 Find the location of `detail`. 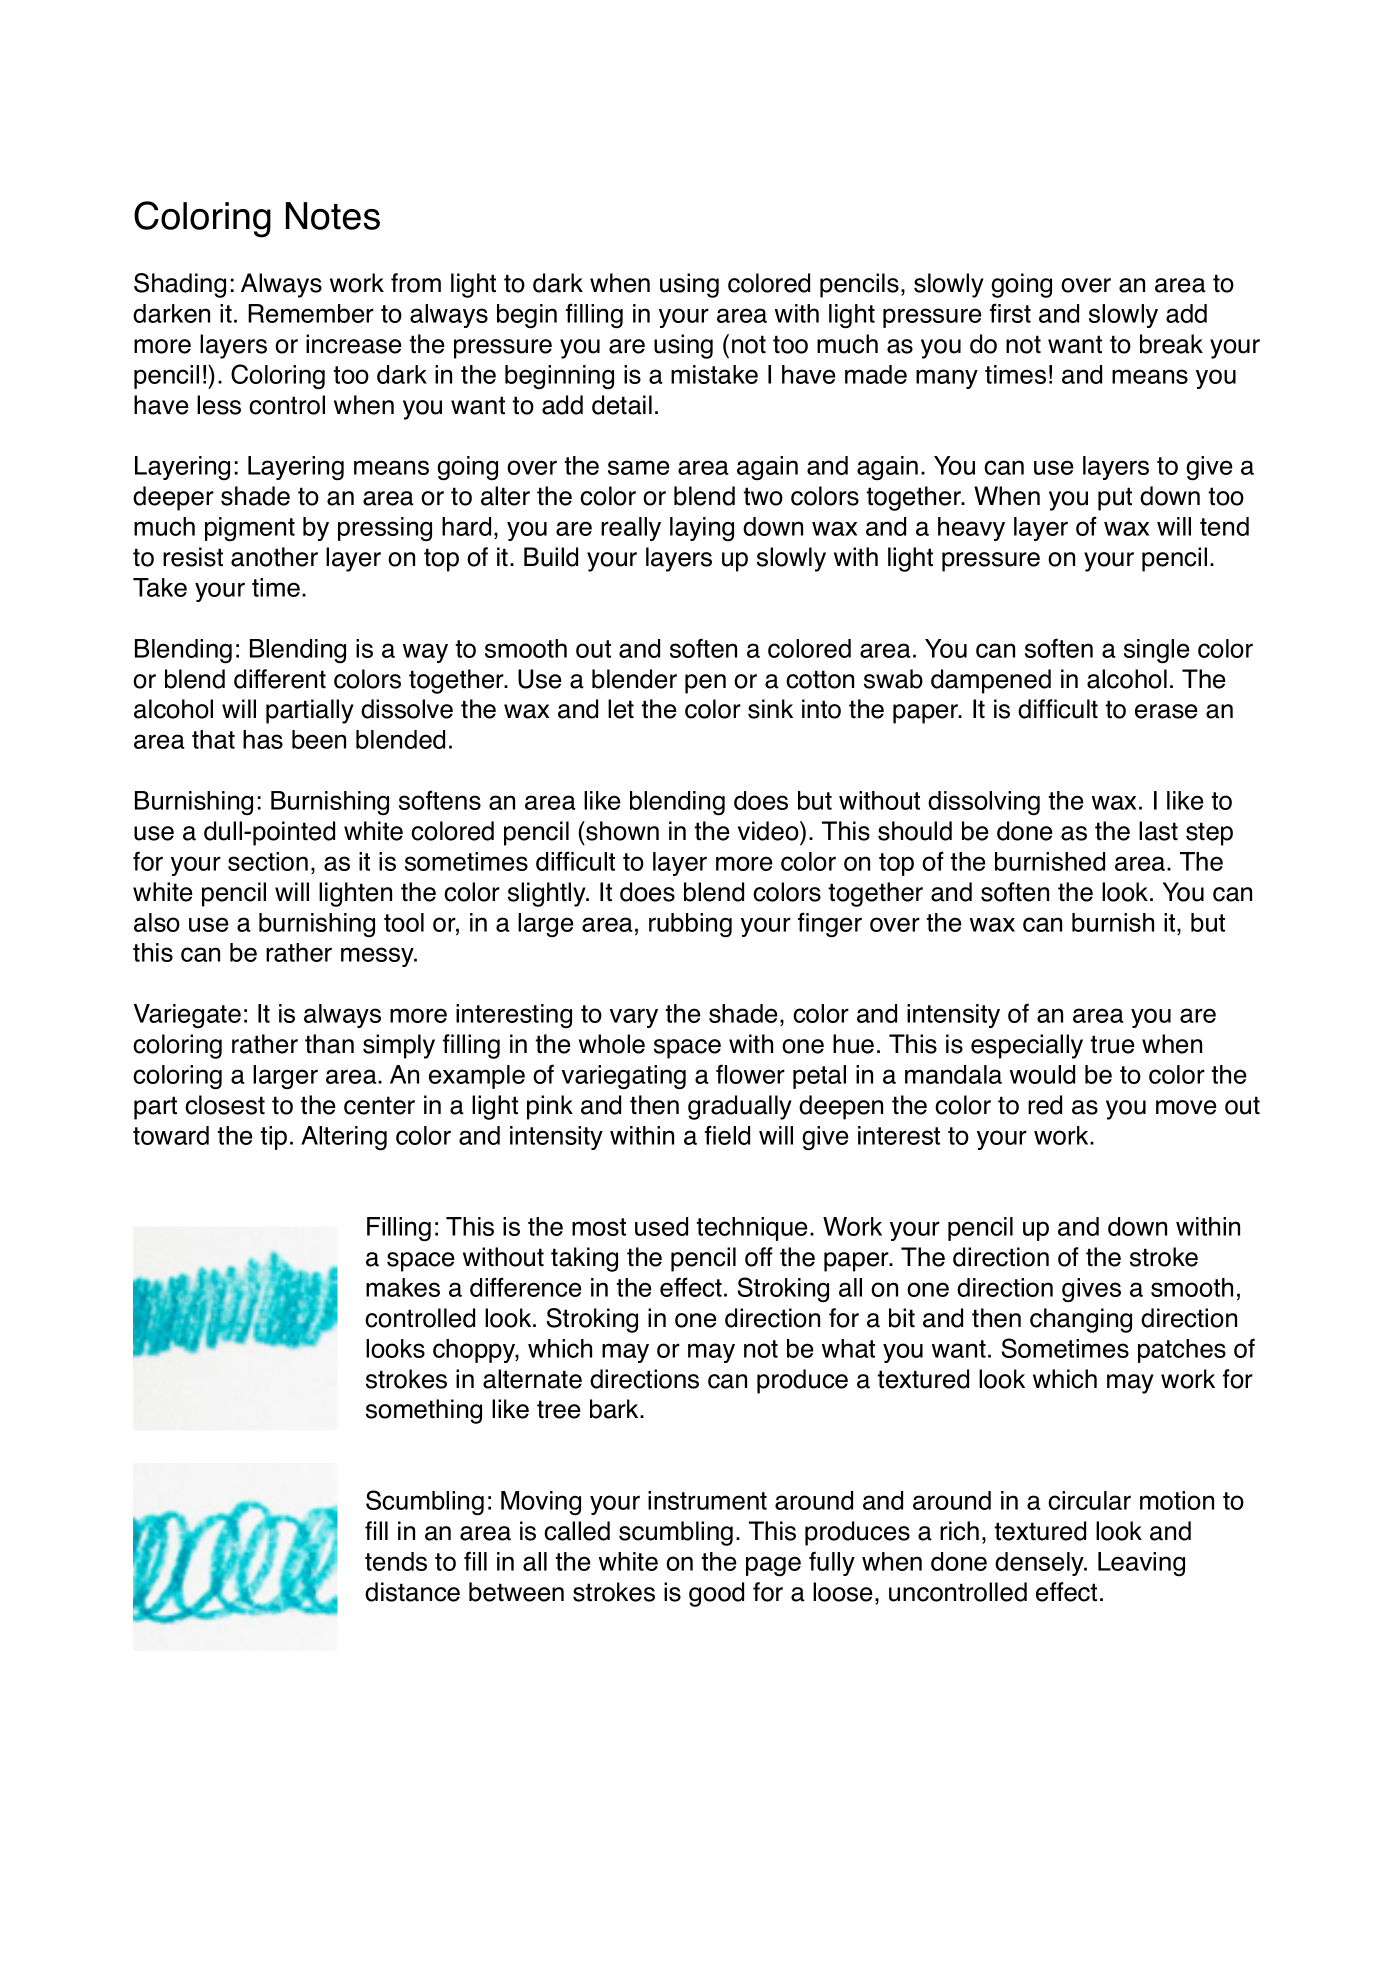

detail is located at coordinates (622, 405).
